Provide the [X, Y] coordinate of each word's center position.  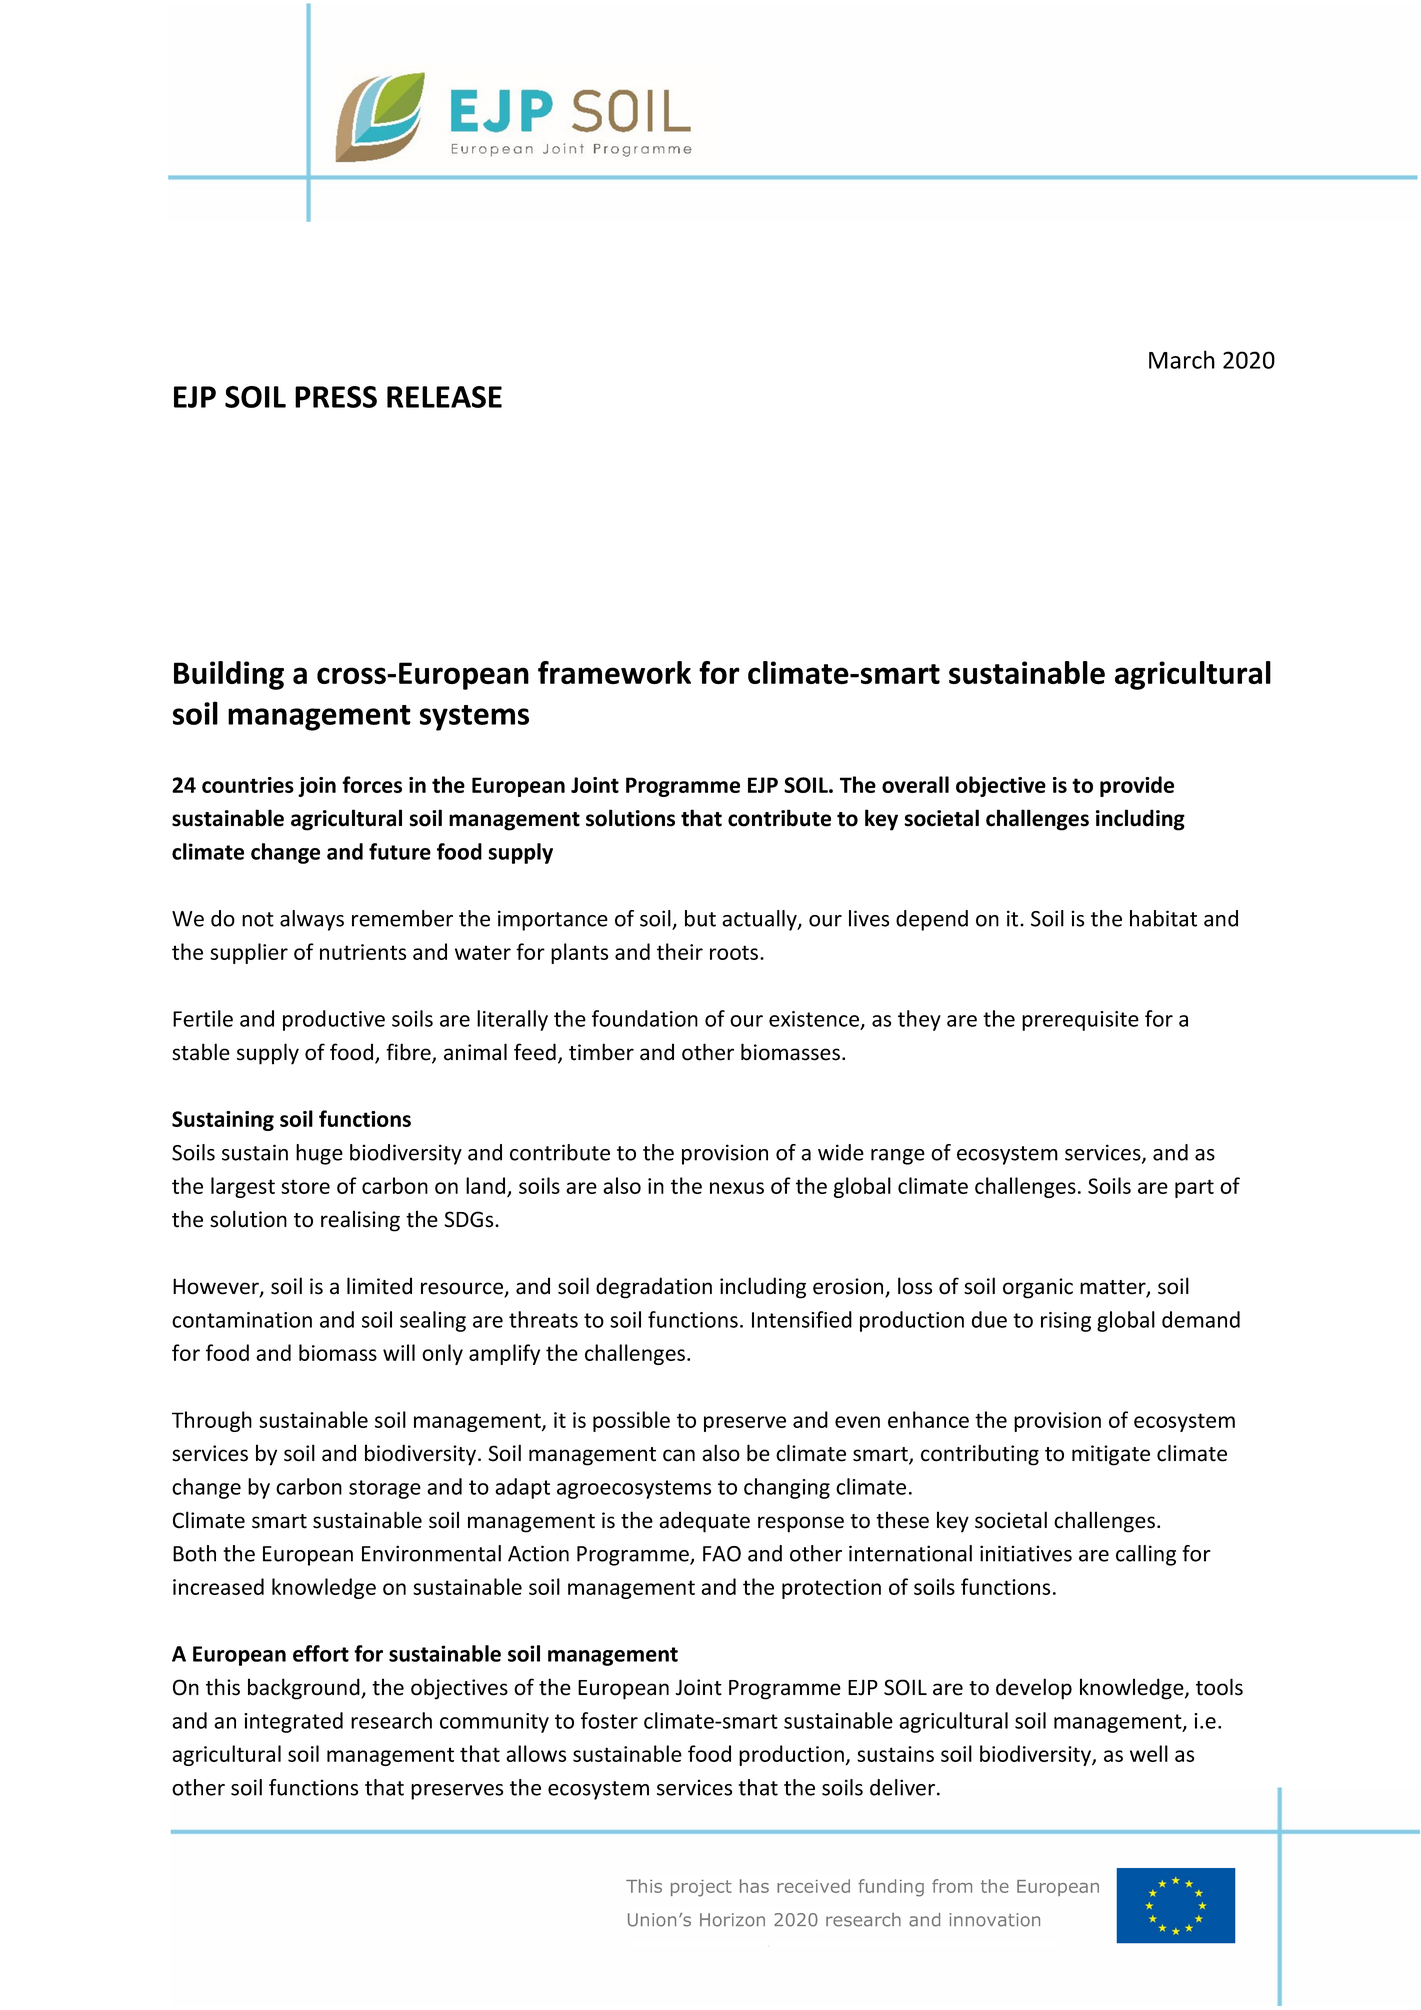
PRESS [336, 397]
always [312, 920]
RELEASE [444, 397]
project [701, 1888]
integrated [293, 1722]
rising [1066, 1322]
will [399, 1352]
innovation [994, 1920]
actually [760, 920]
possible [631, 1421]
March [1182, 359]
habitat [1163, 918]
